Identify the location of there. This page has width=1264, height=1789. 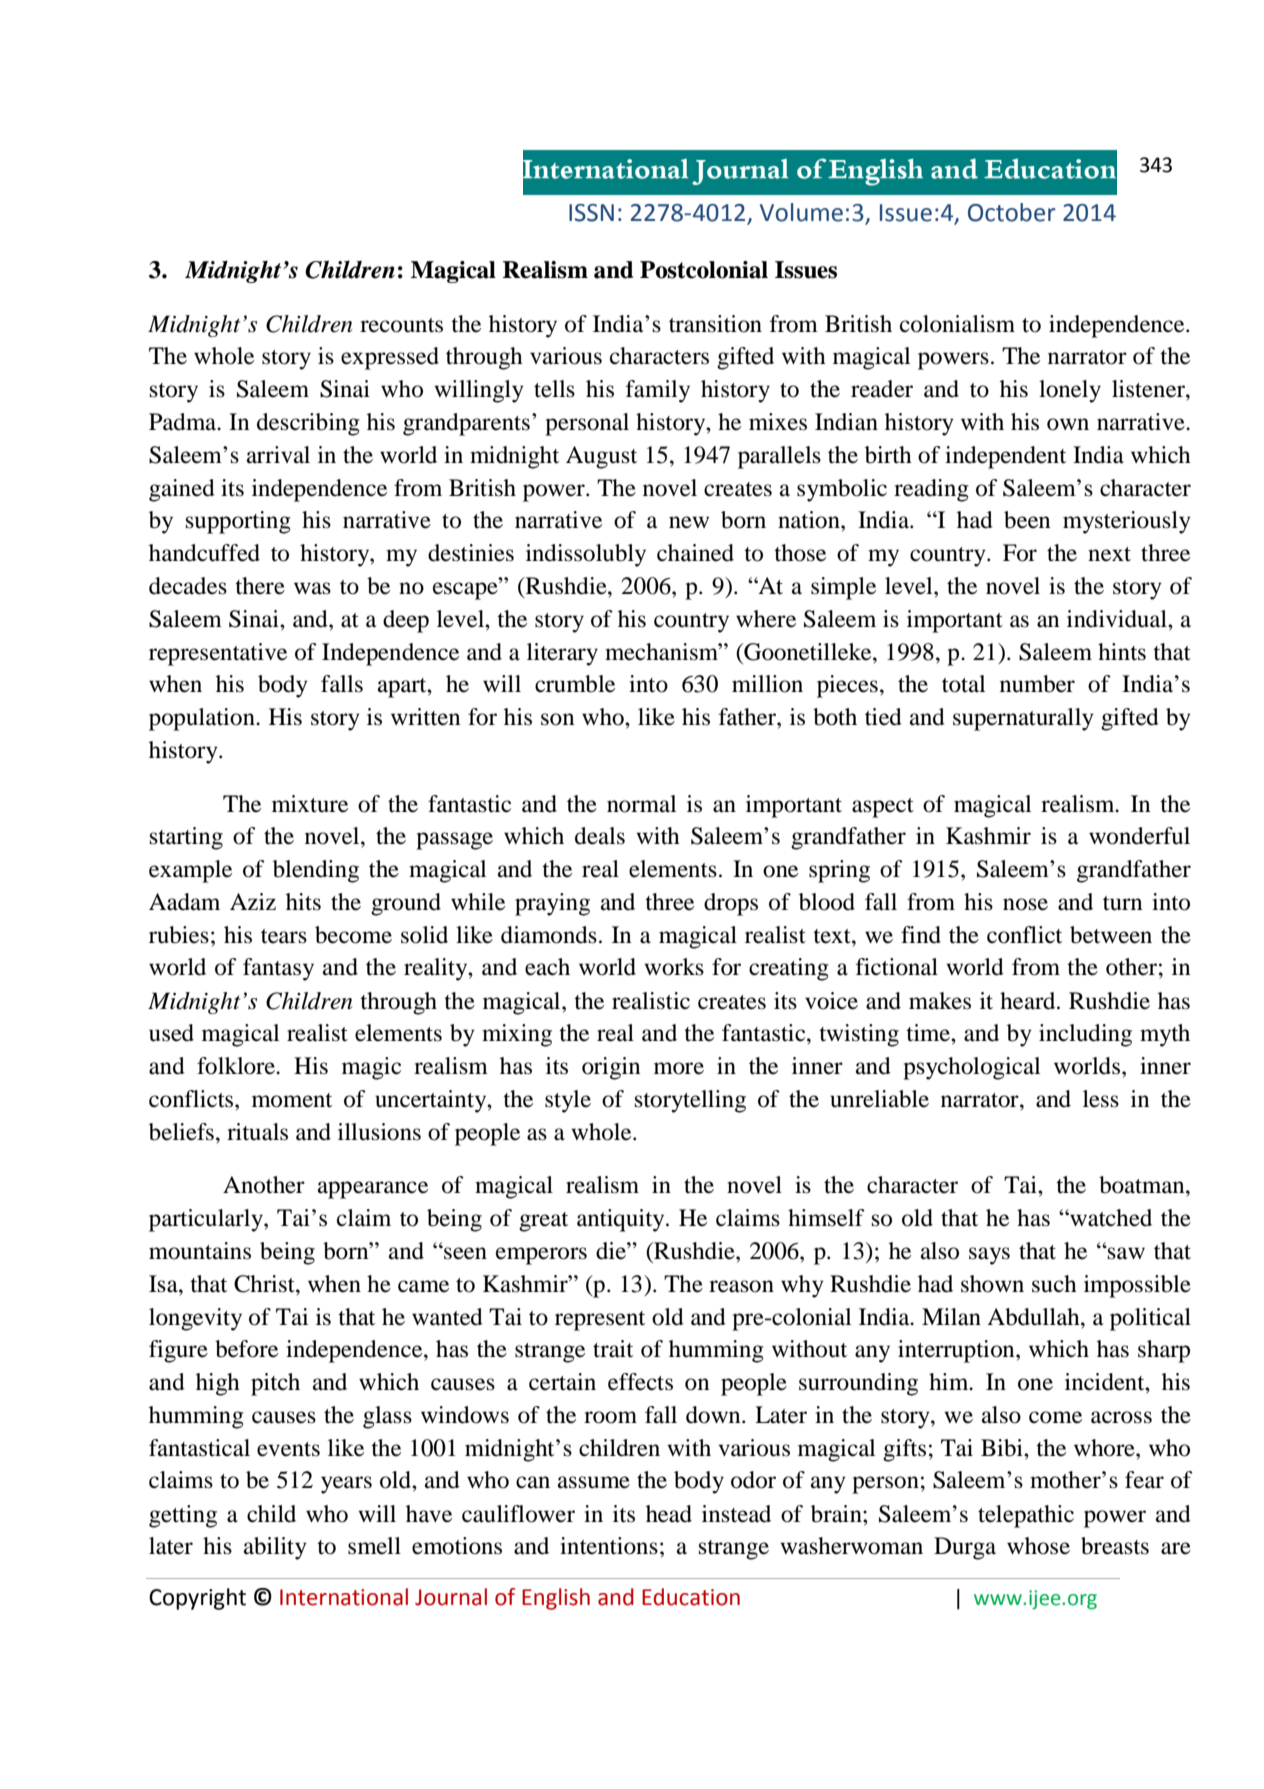
(260, 586).
